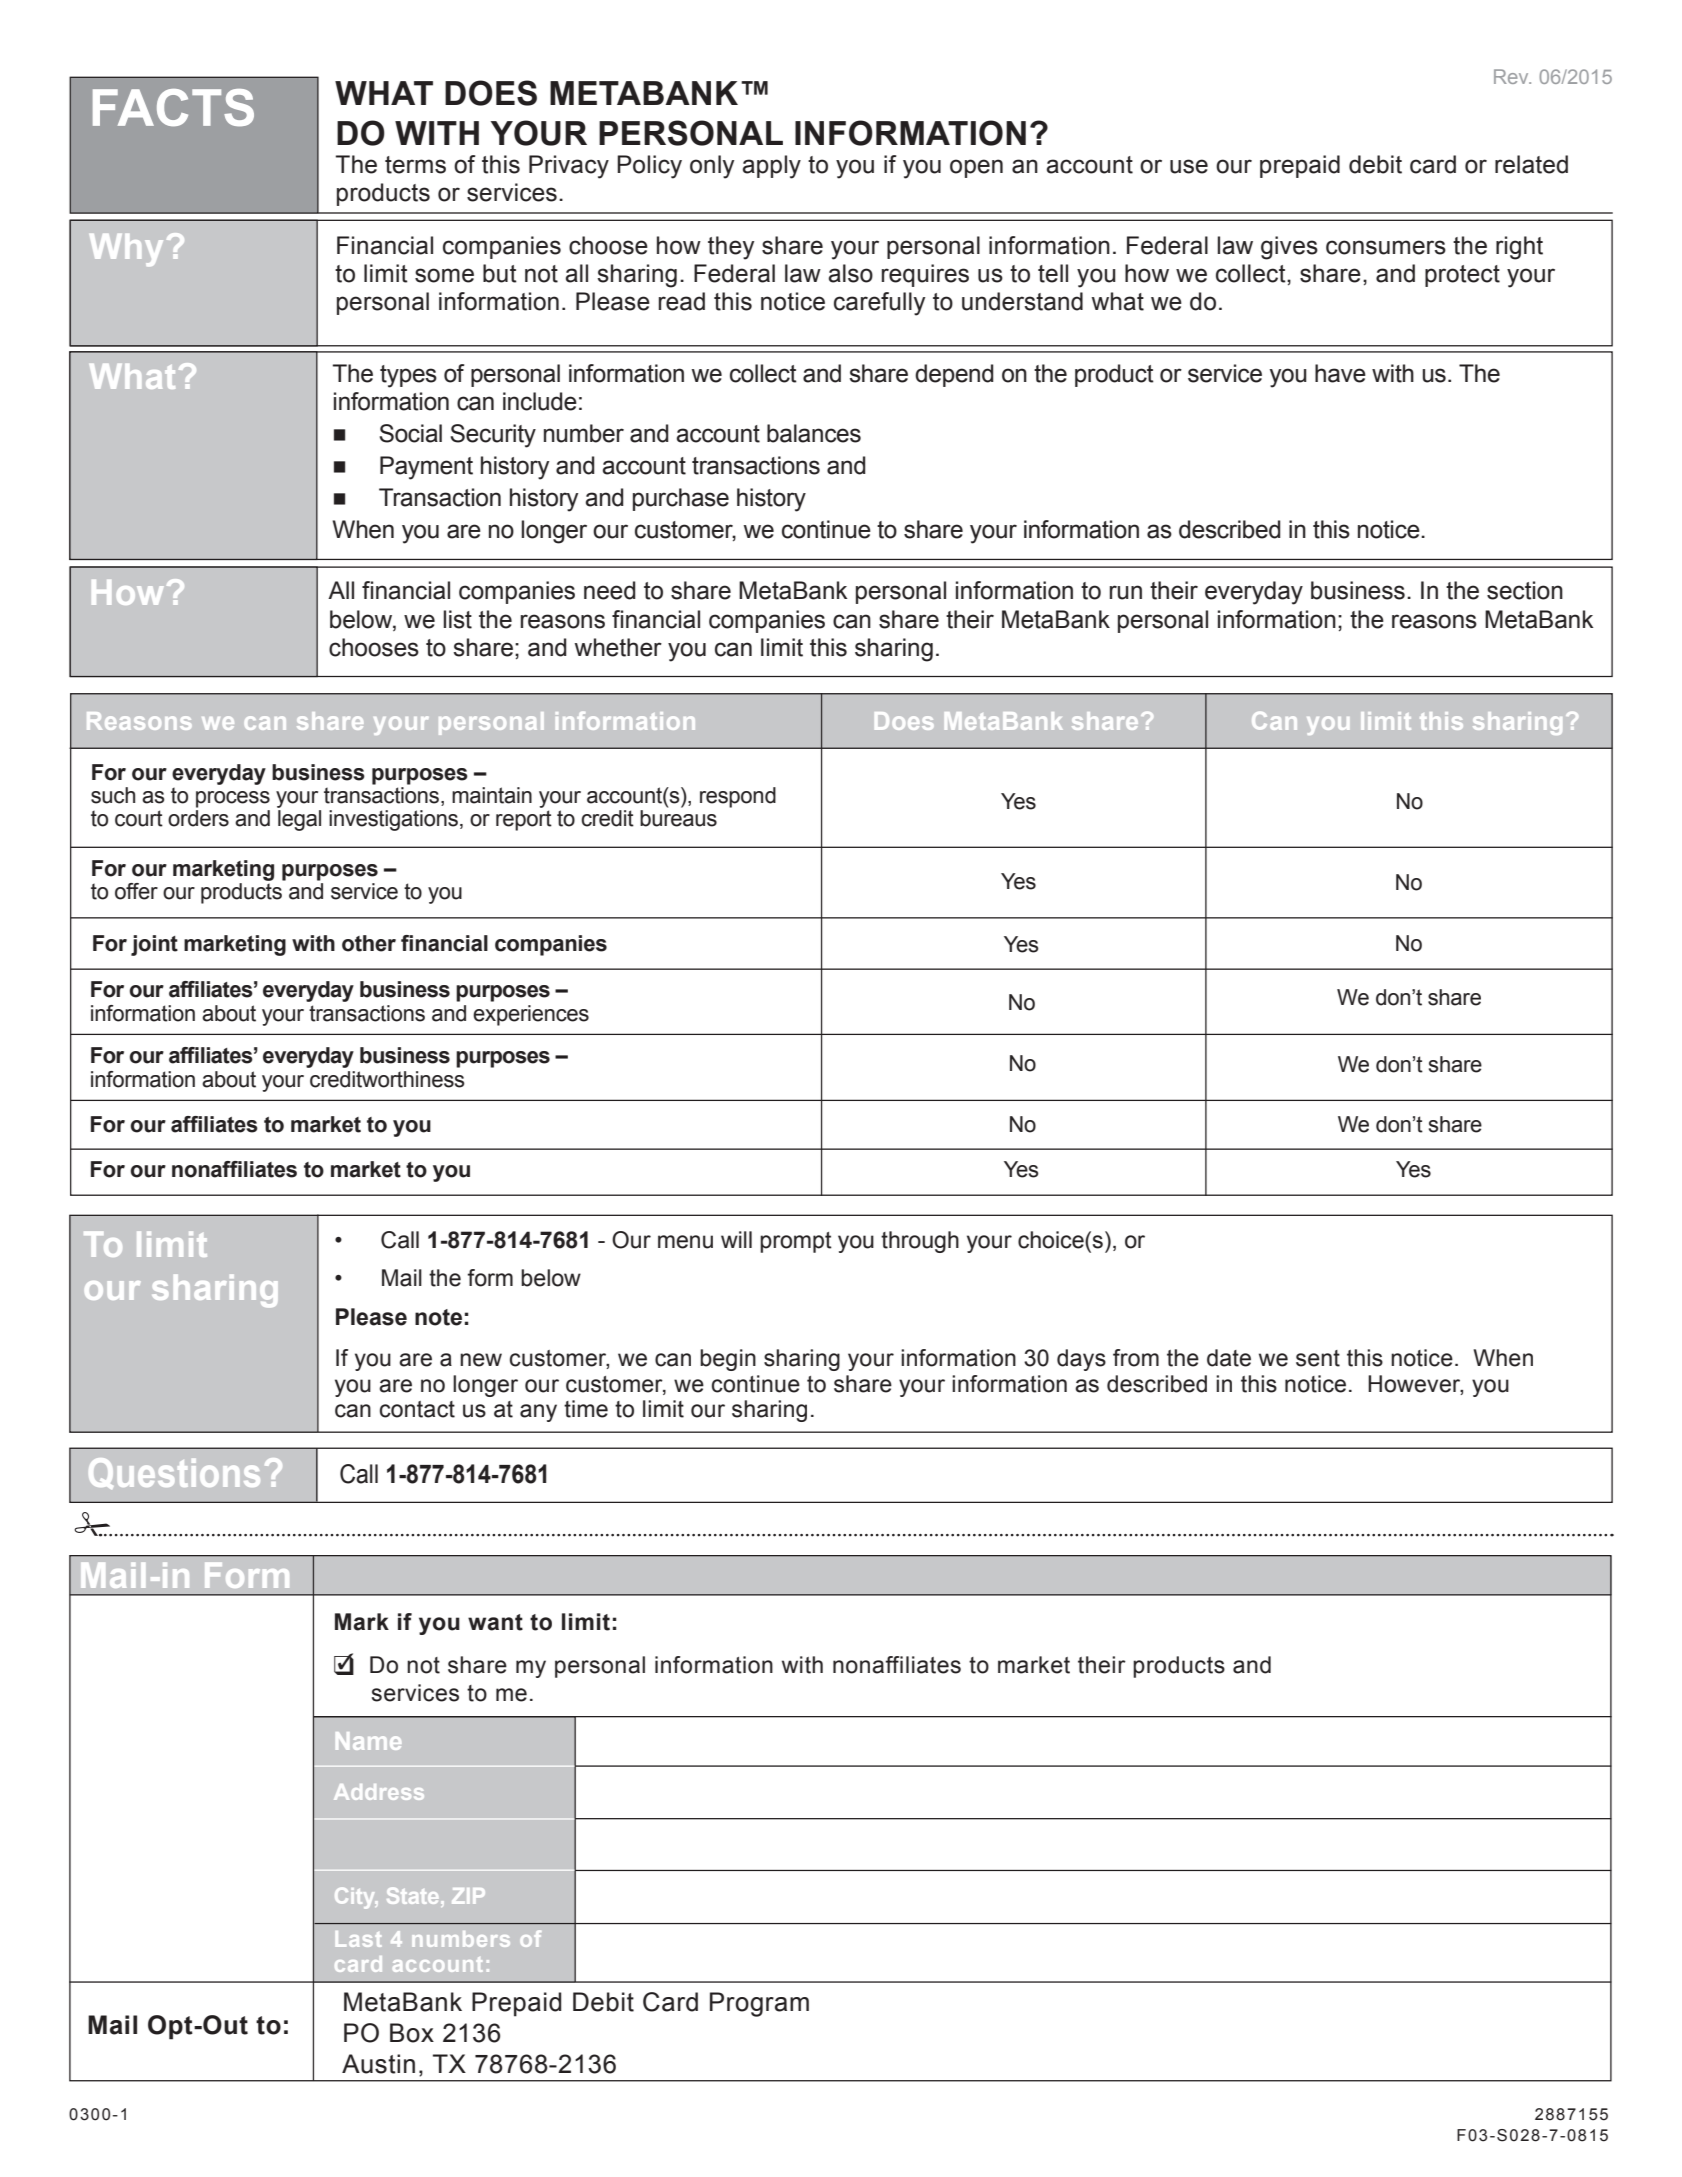  I want to click on consumers, so click(1386, 247).
